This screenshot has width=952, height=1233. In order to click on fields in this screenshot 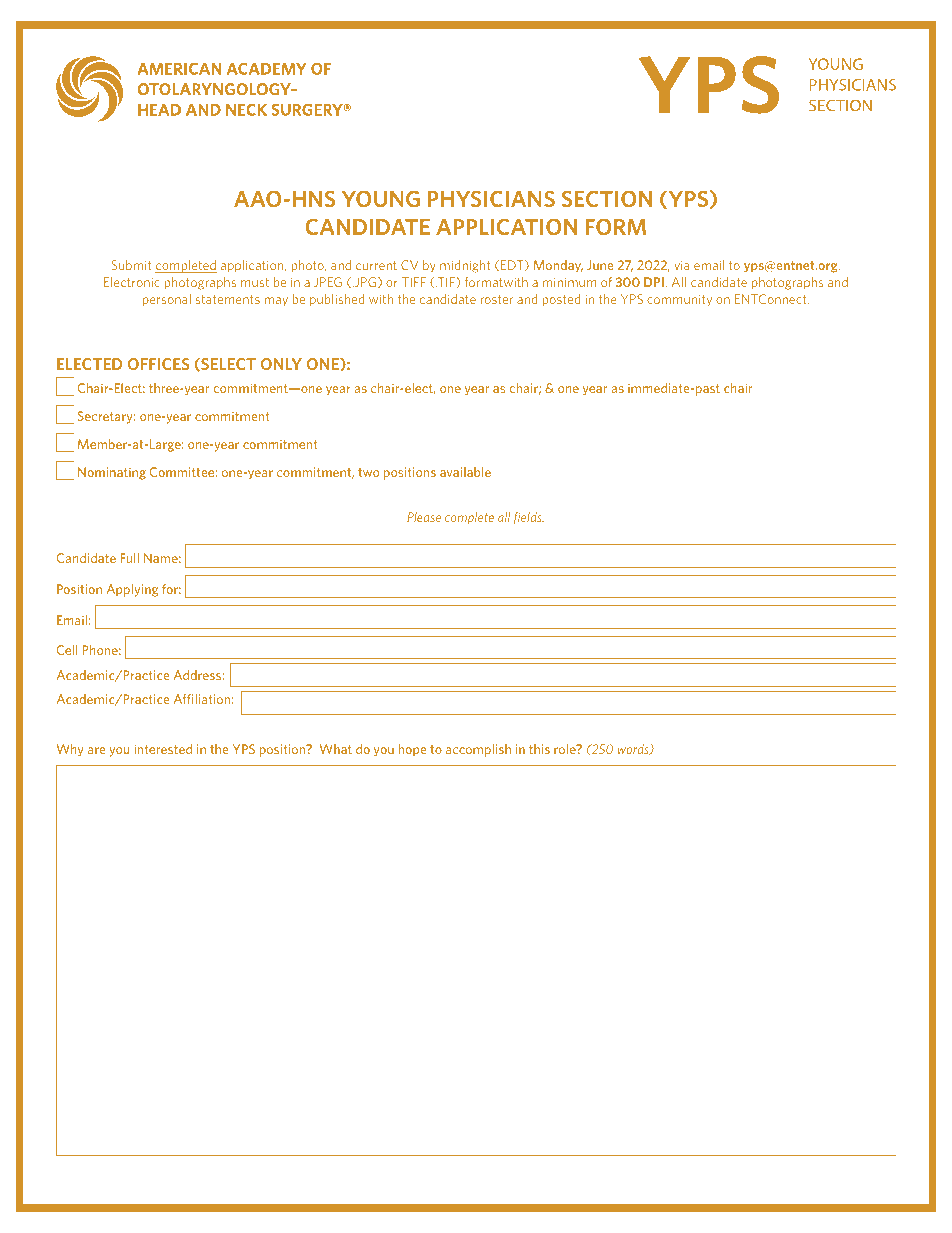, I will do `click(529, 518)`.
